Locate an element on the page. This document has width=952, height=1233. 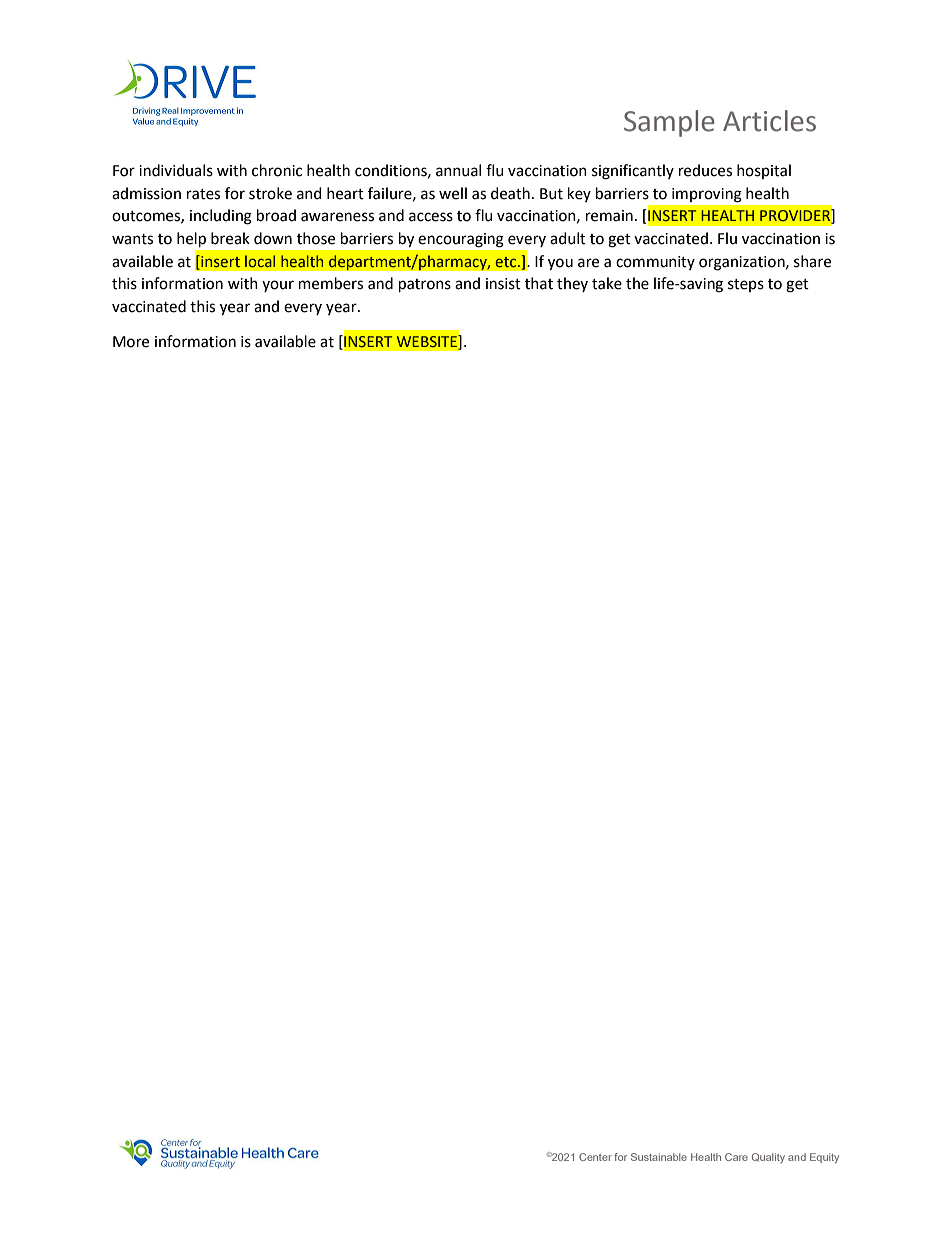
Center is located at coordinates (595, 1157).
